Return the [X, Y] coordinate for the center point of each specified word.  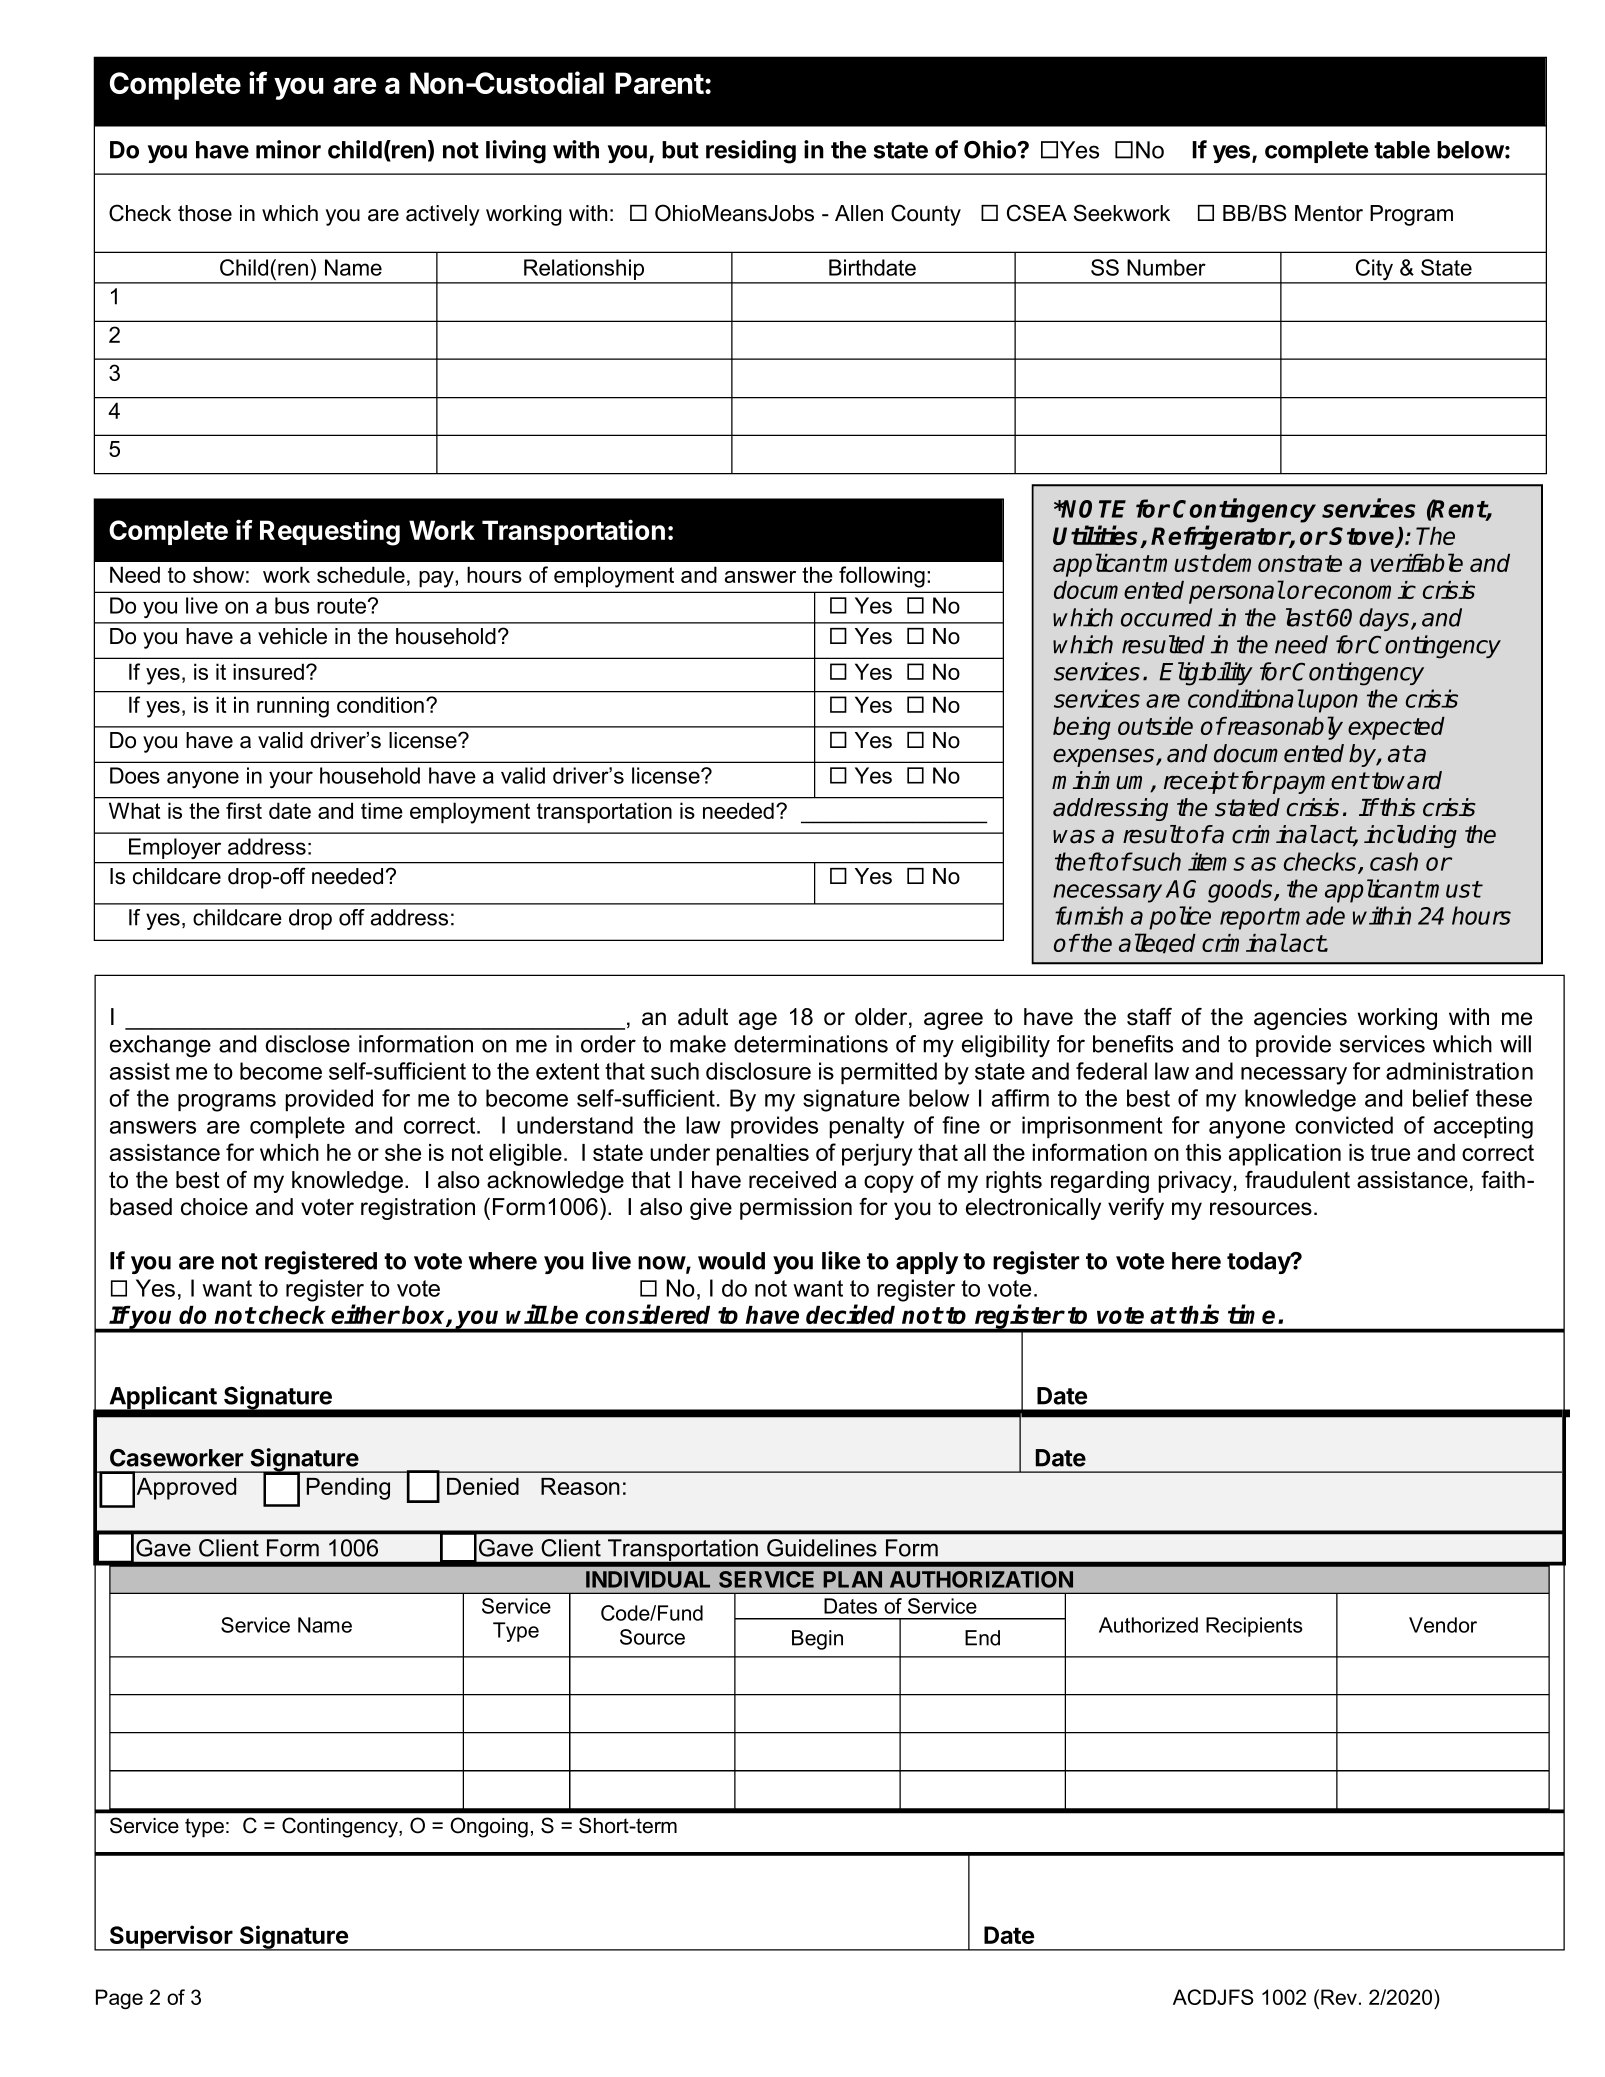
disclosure [758, 1071]
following [882, 577]
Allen [859, 213]
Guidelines [822, 1548]
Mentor [1329, 213]
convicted [1344, 1125]
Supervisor [171, 1938]
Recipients [1254, 1627]
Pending [348, 1489]
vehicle [292, 636]
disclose [308, 1044]
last [1305, 617]
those [205, 213]
